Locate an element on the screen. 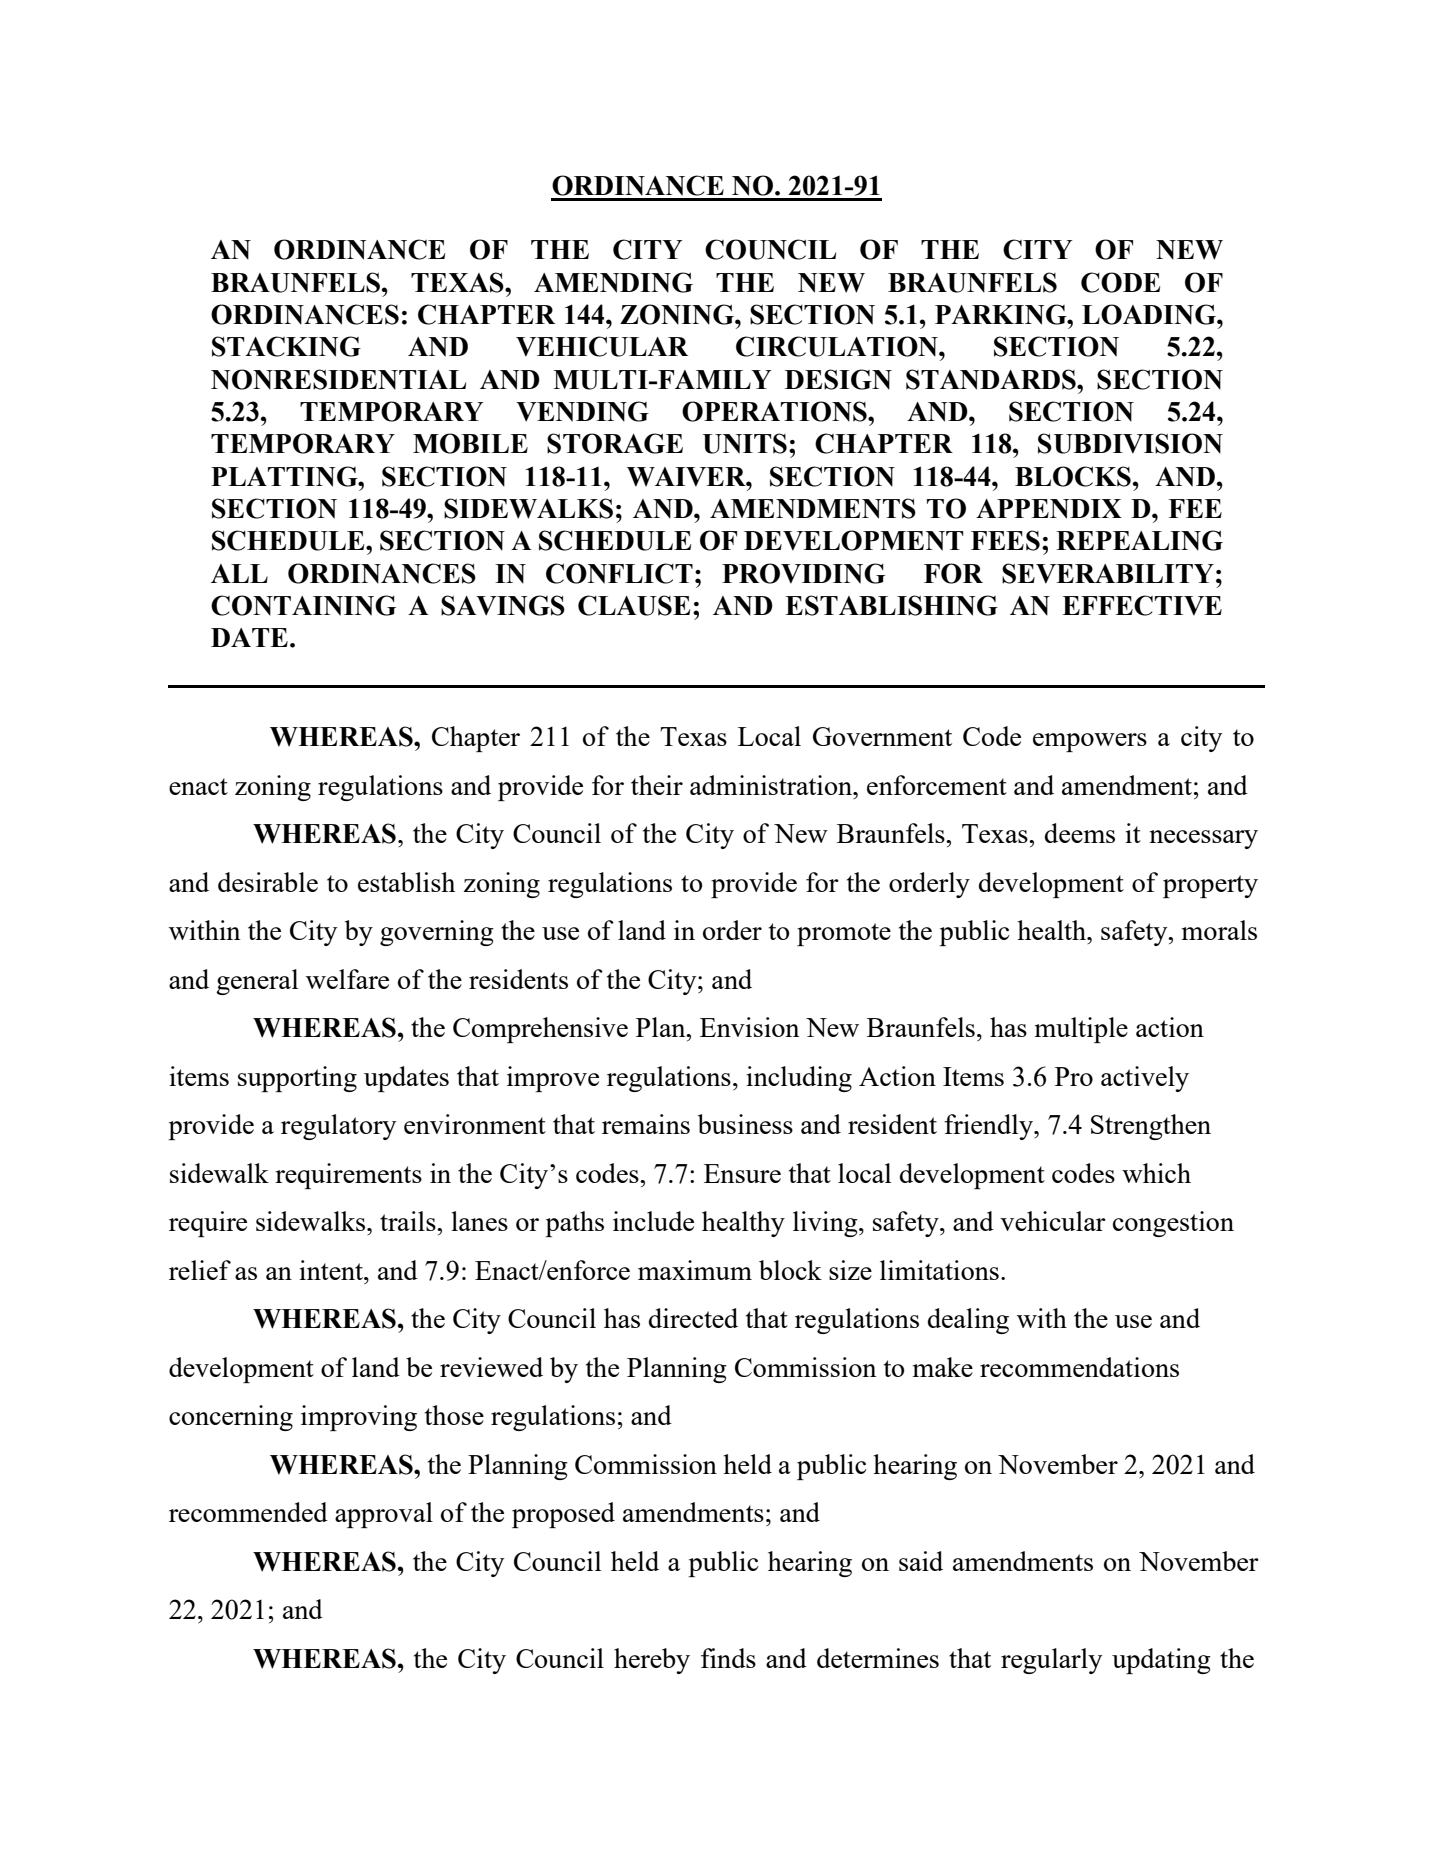  directed is located at coordinates (693, 1318).
